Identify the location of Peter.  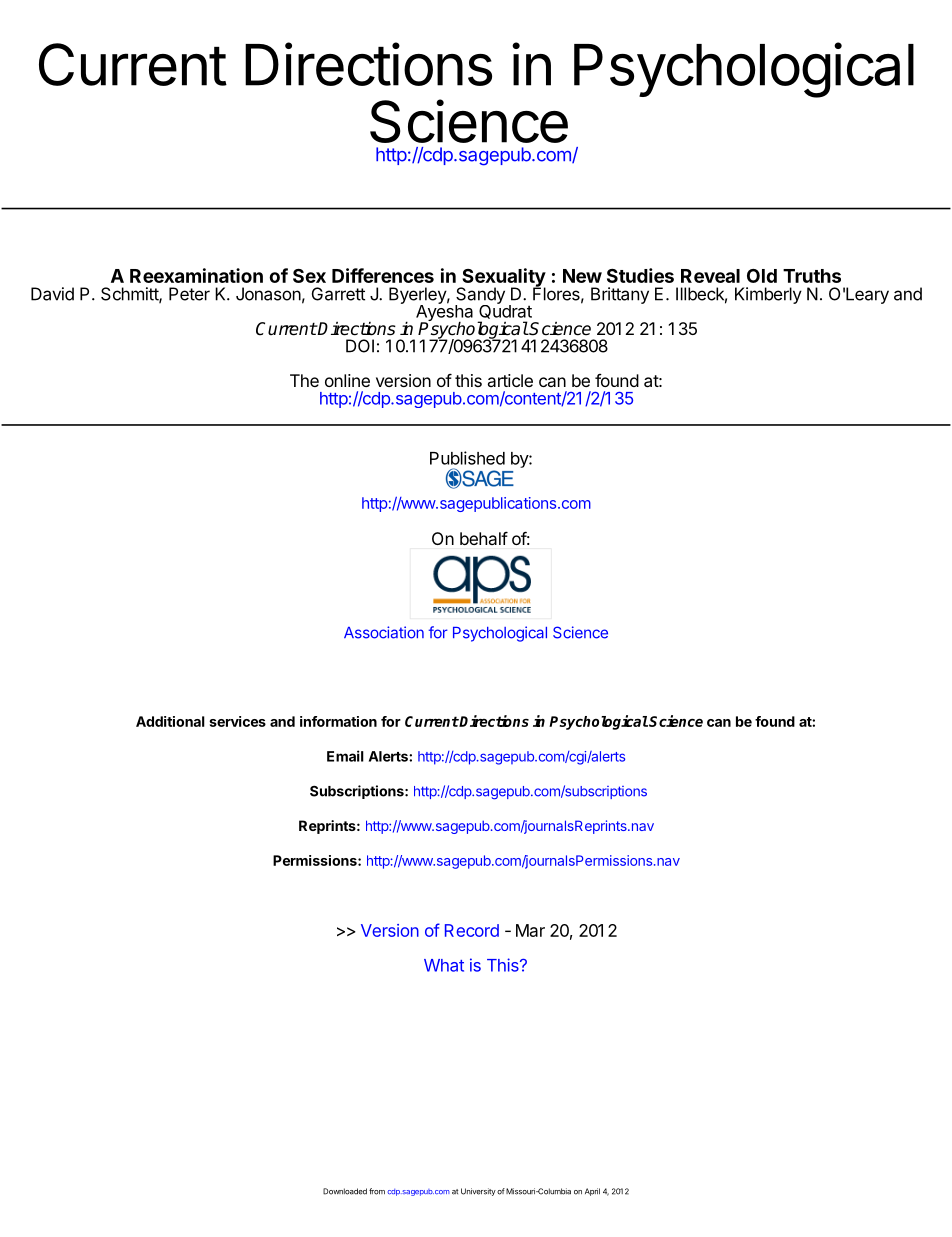
(189, 294).
